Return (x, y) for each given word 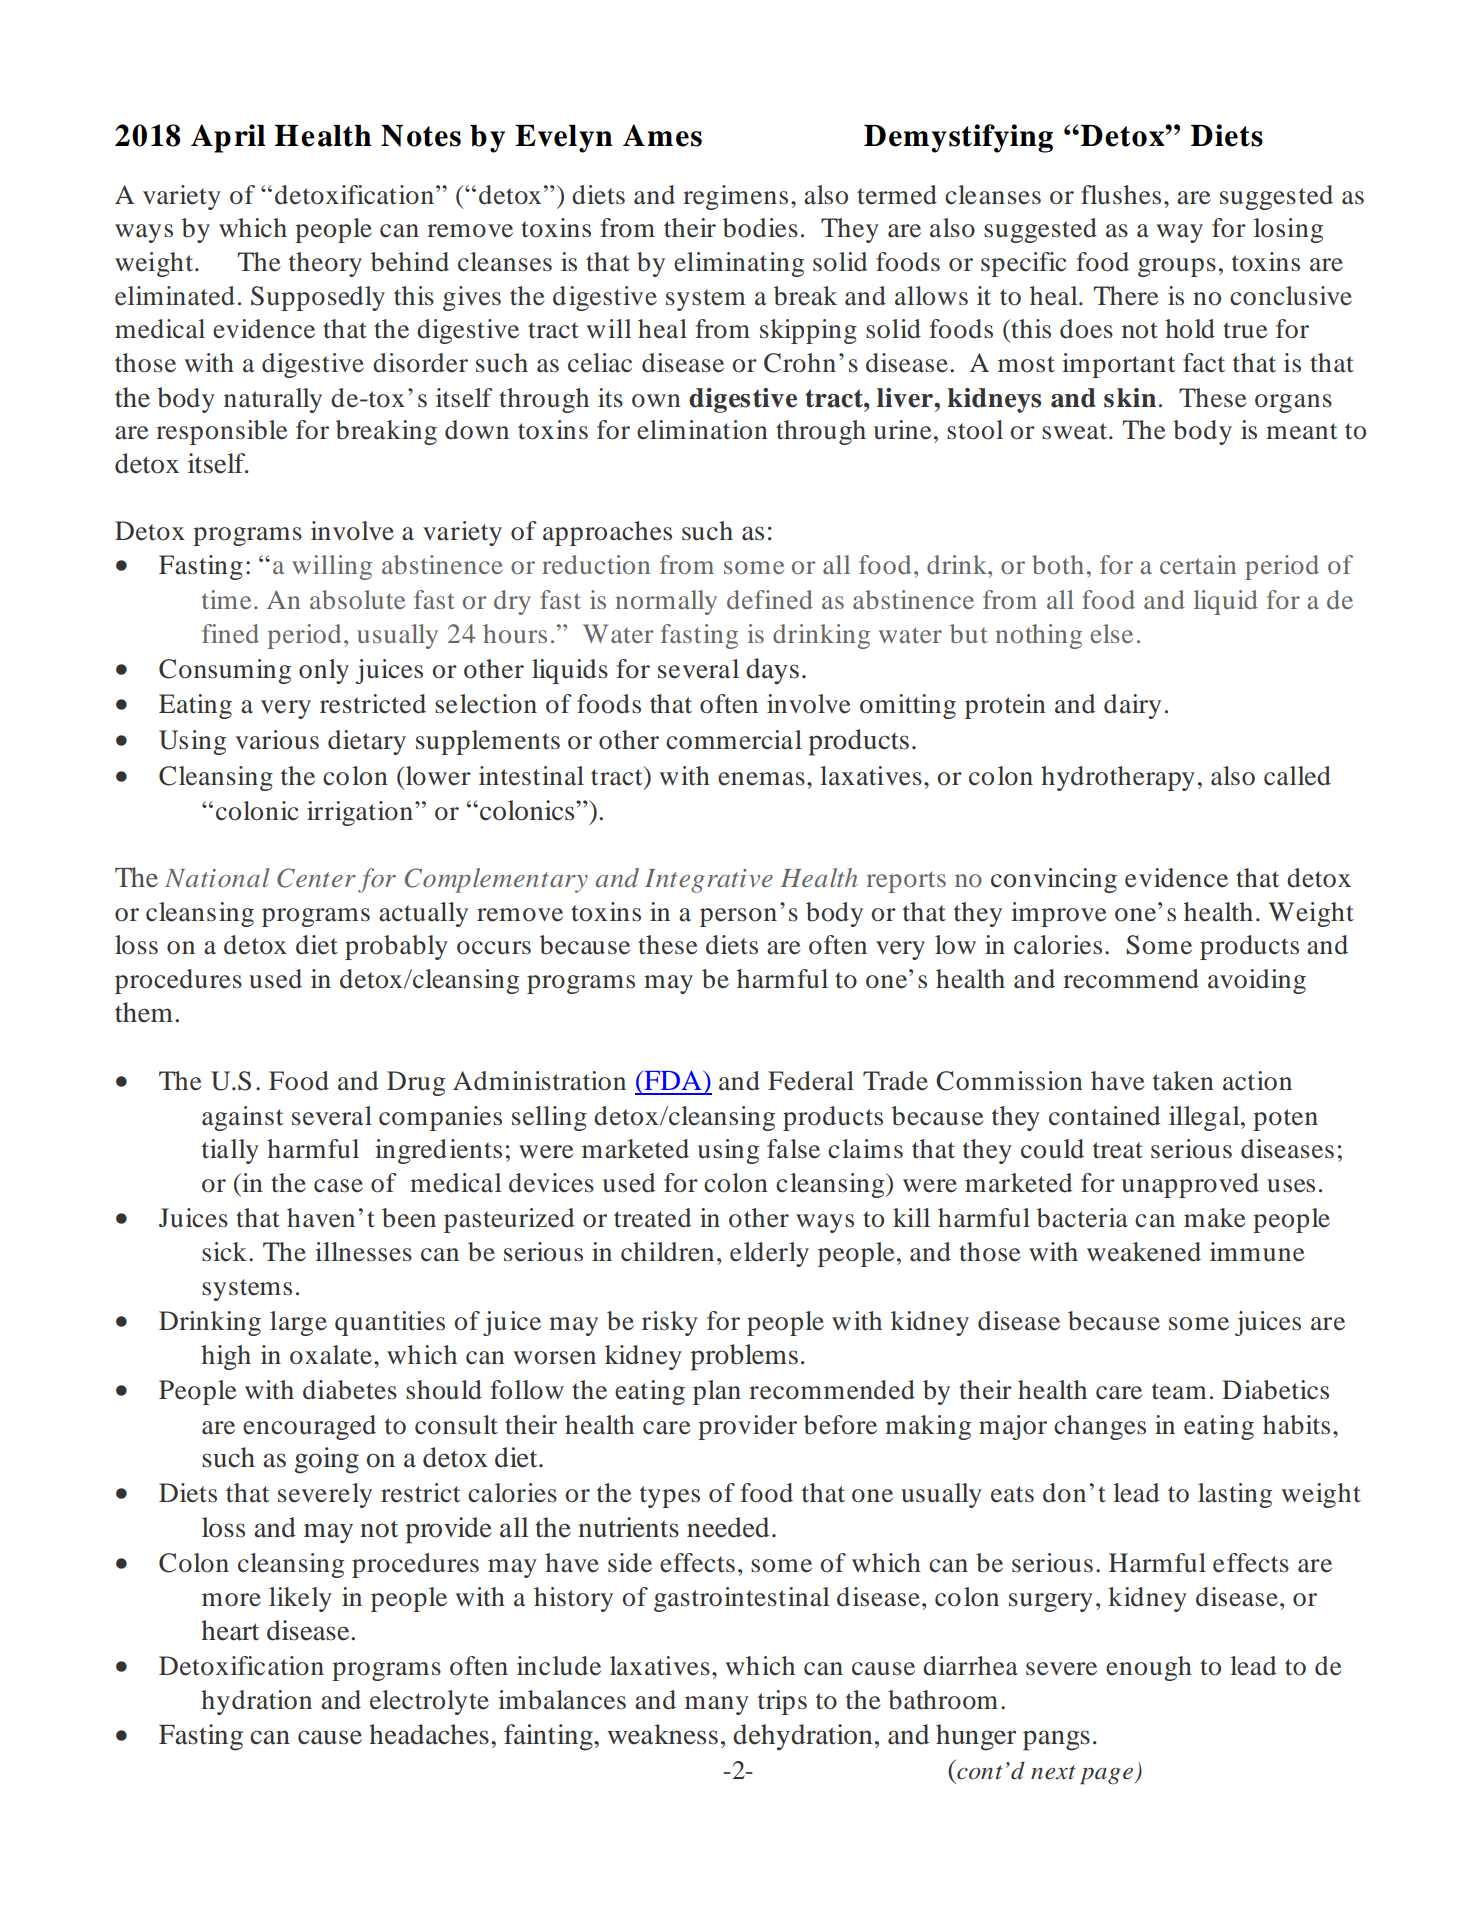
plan (717, 1392)
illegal (1205, 1118)
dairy (1132, 706)
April (228, 138)
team (1179, 1391)
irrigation (361, 813)
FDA (673, 1080)
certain (1198, 564)
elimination (702, 430)
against (243, 1118)
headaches (429, 1734)
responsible (221, 432)
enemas (761, 779)
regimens (735, 197)
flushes (1121, 195)
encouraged (309, 1427)
